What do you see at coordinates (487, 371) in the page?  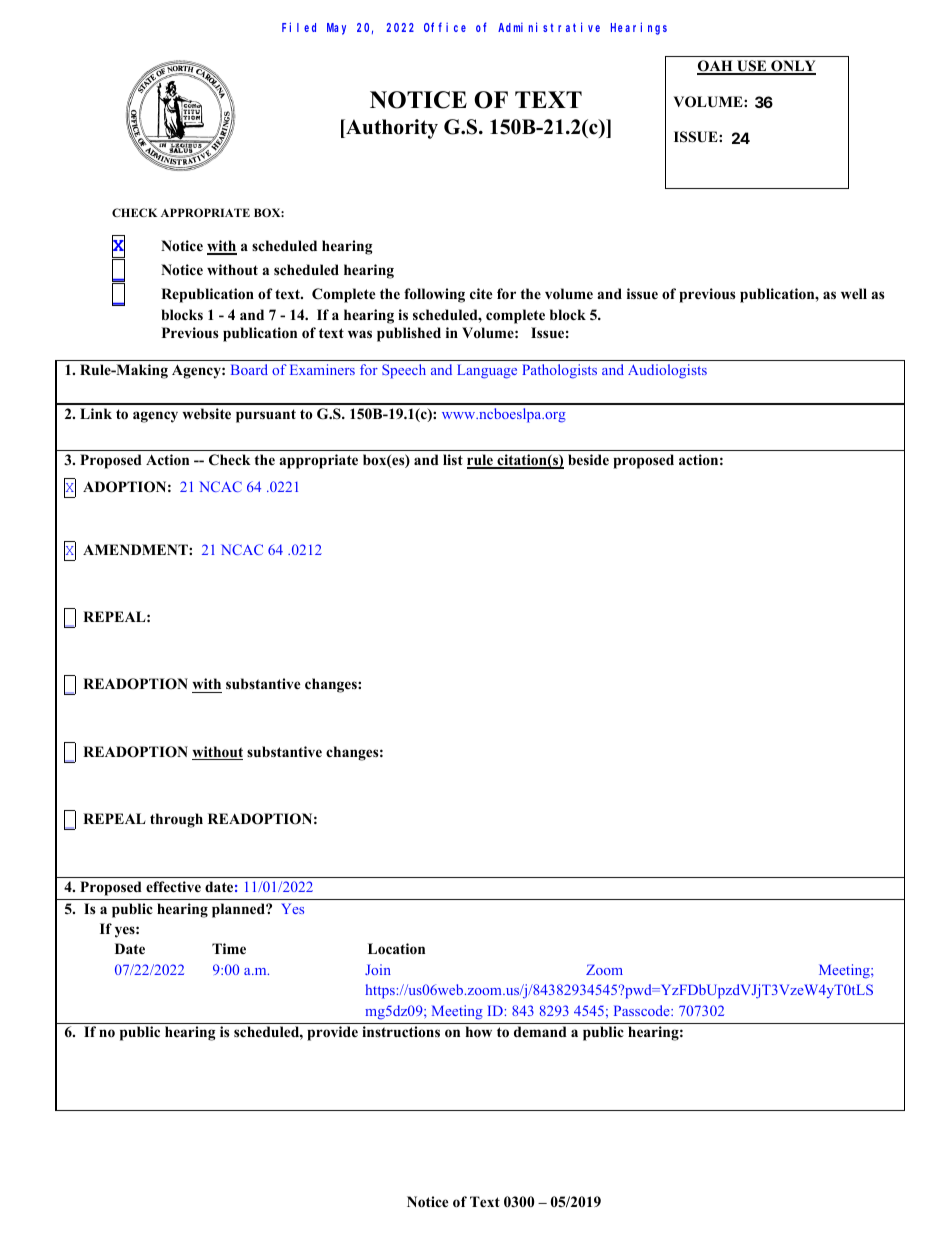 I see `Language` at bounding box center [487, 371].
